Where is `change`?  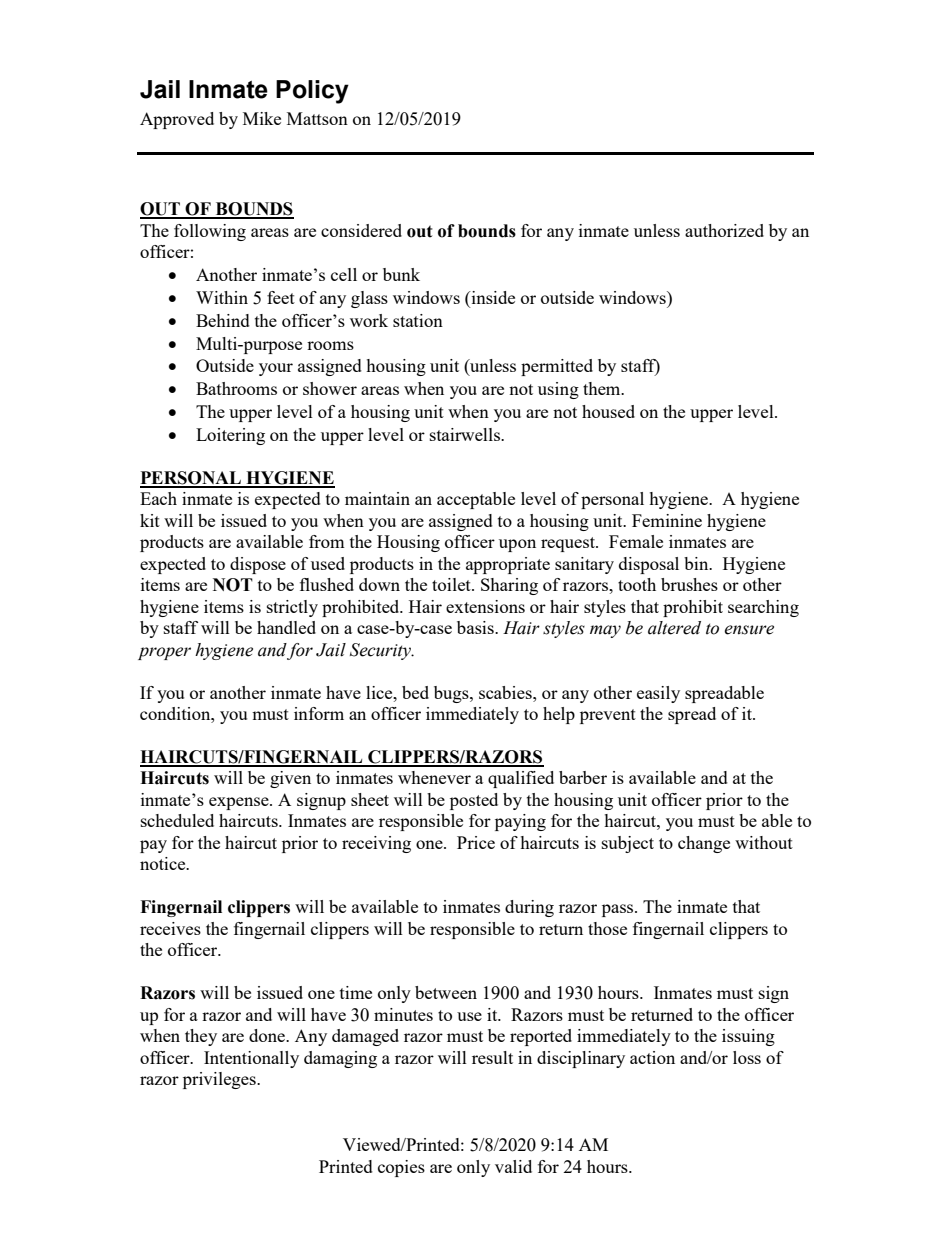 change is located at coordinates (704, 844).
